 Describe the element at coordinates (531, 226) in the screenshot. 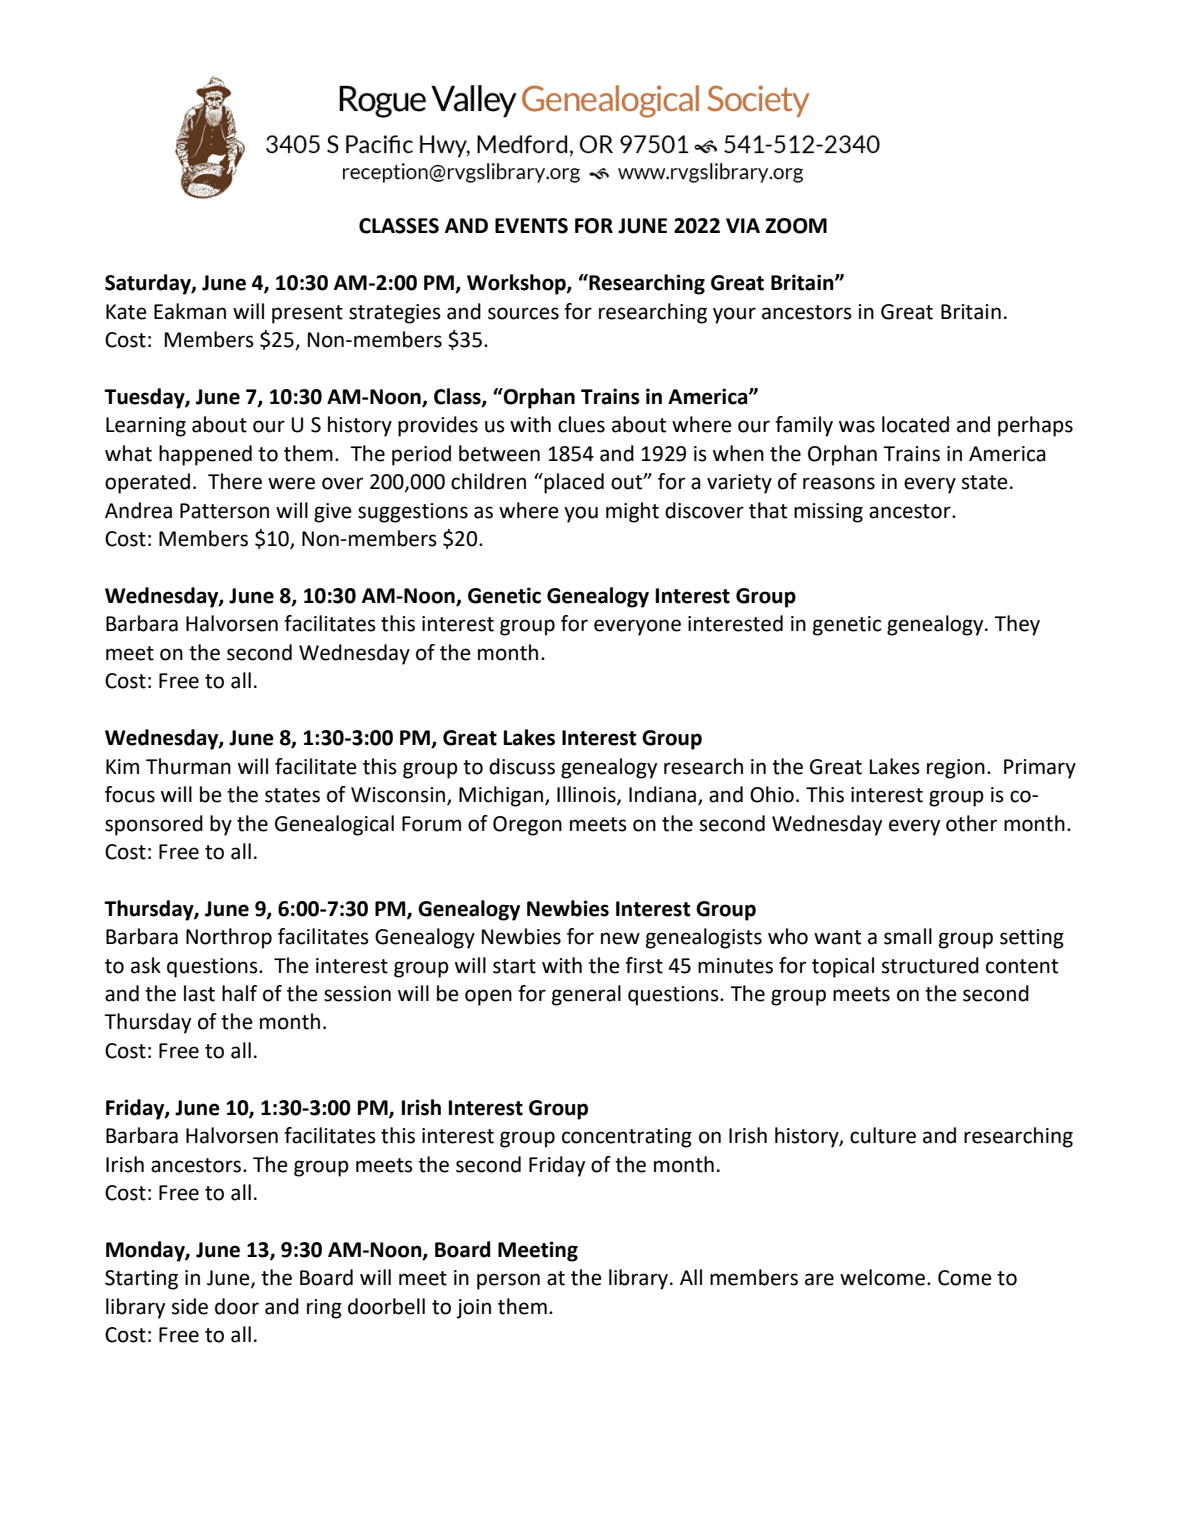

I see `EVENTS` at that location.
